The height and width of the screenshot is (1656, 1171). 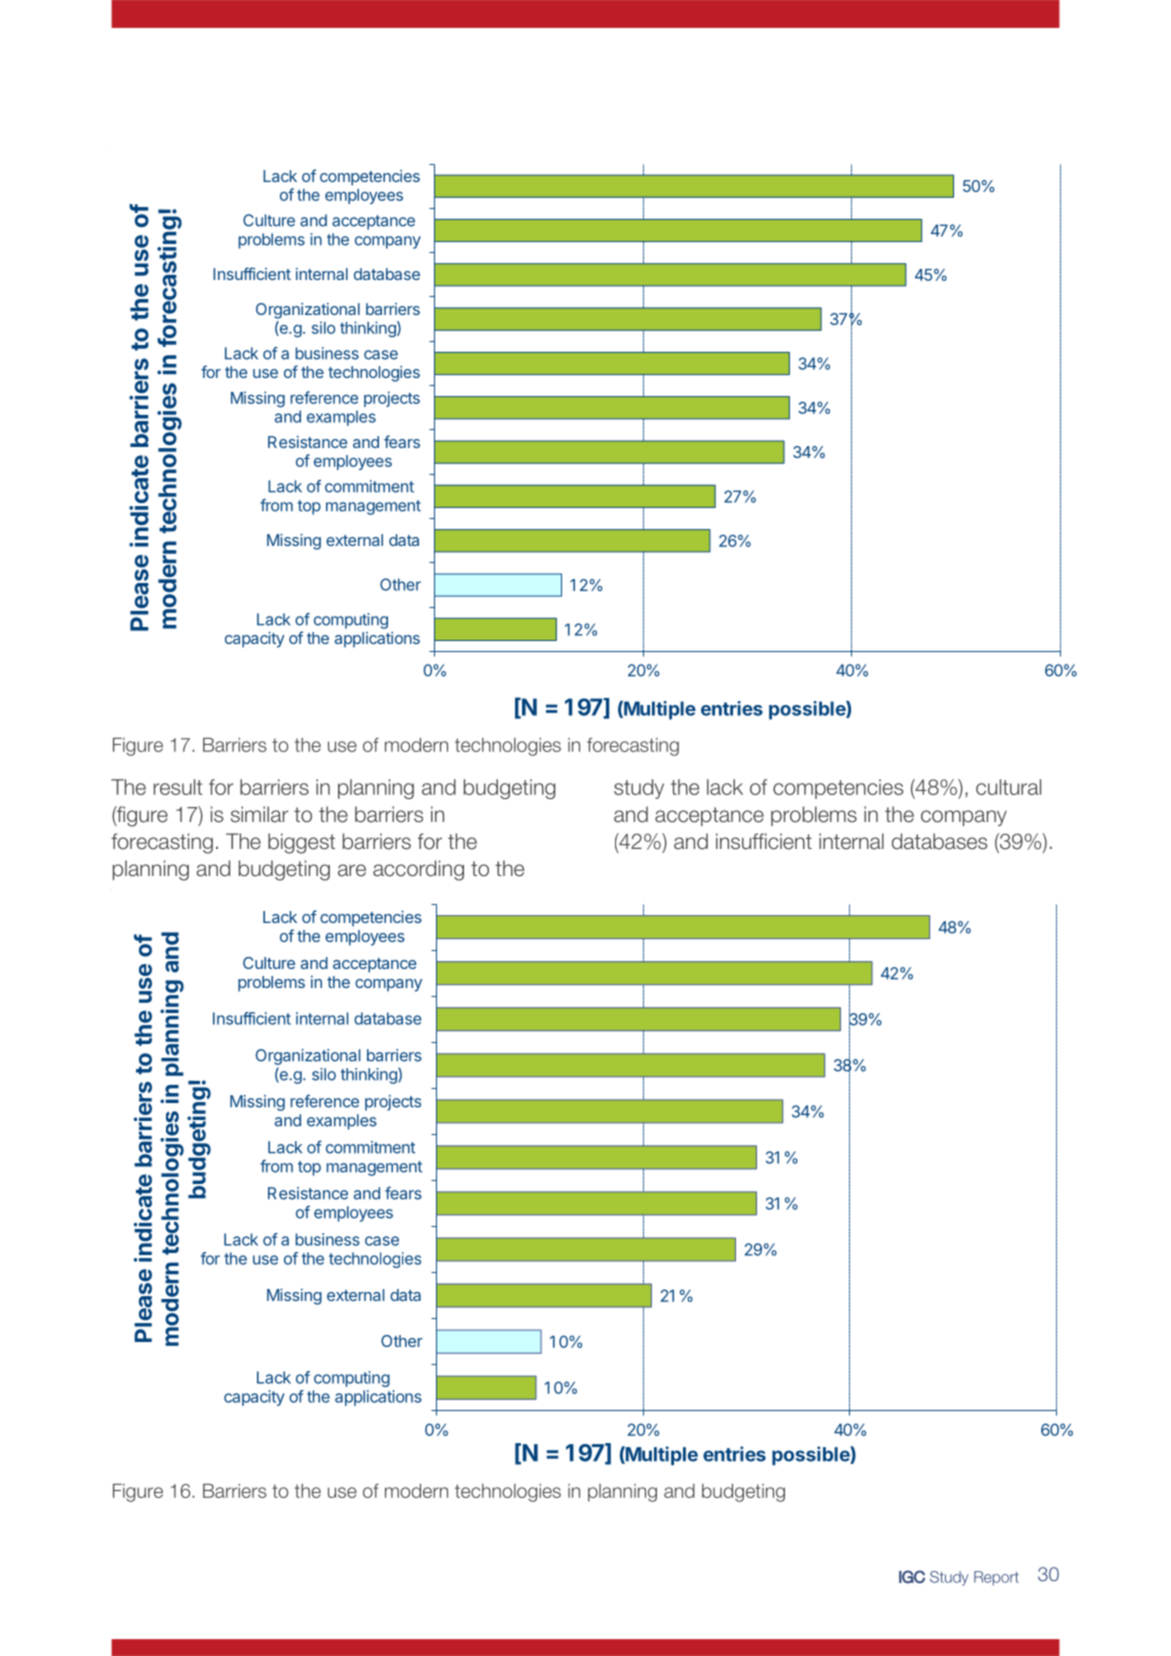 I want to click on cultural, so click(x=1008, y=787).
